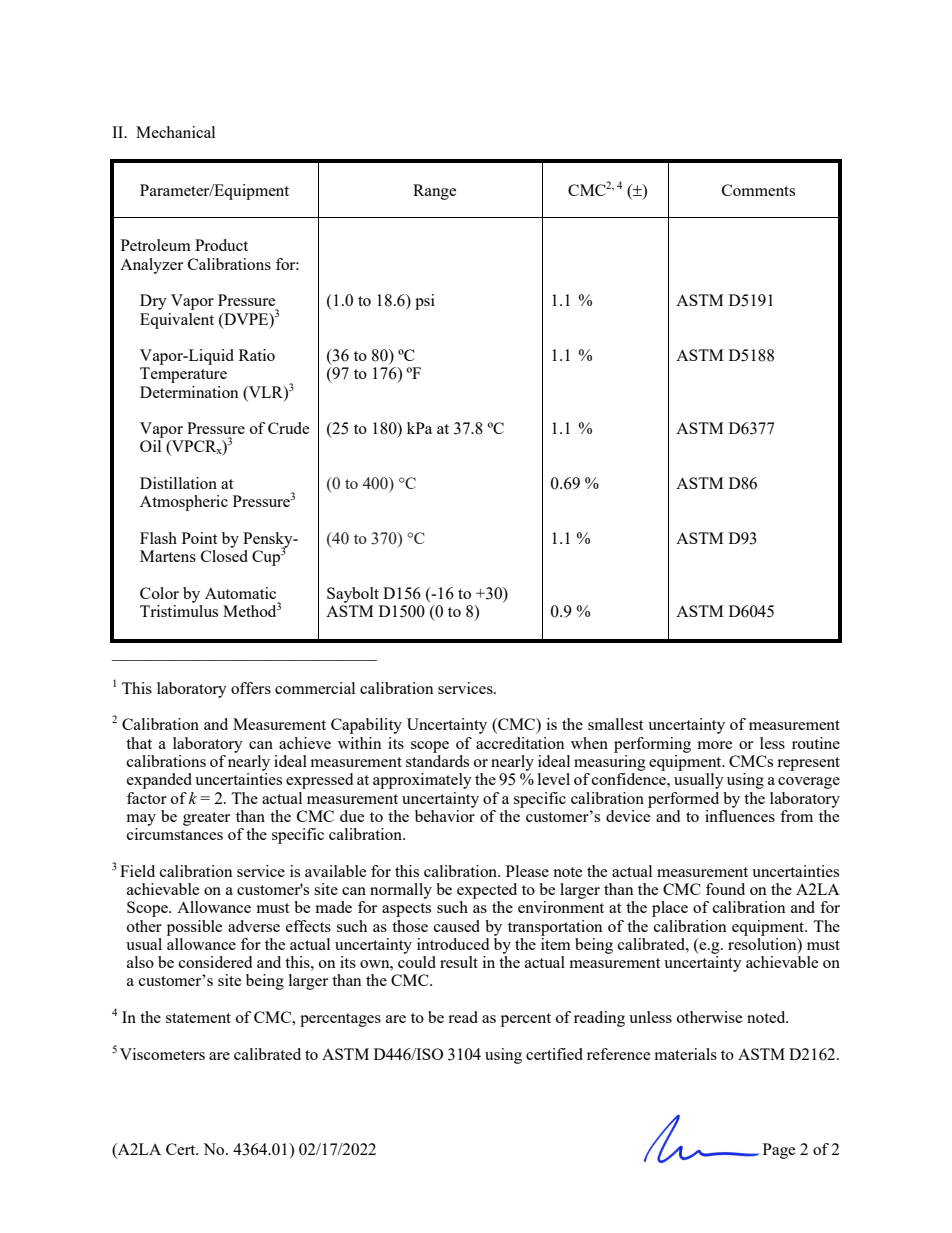  I want to click on statement, so click(198, 1018).
